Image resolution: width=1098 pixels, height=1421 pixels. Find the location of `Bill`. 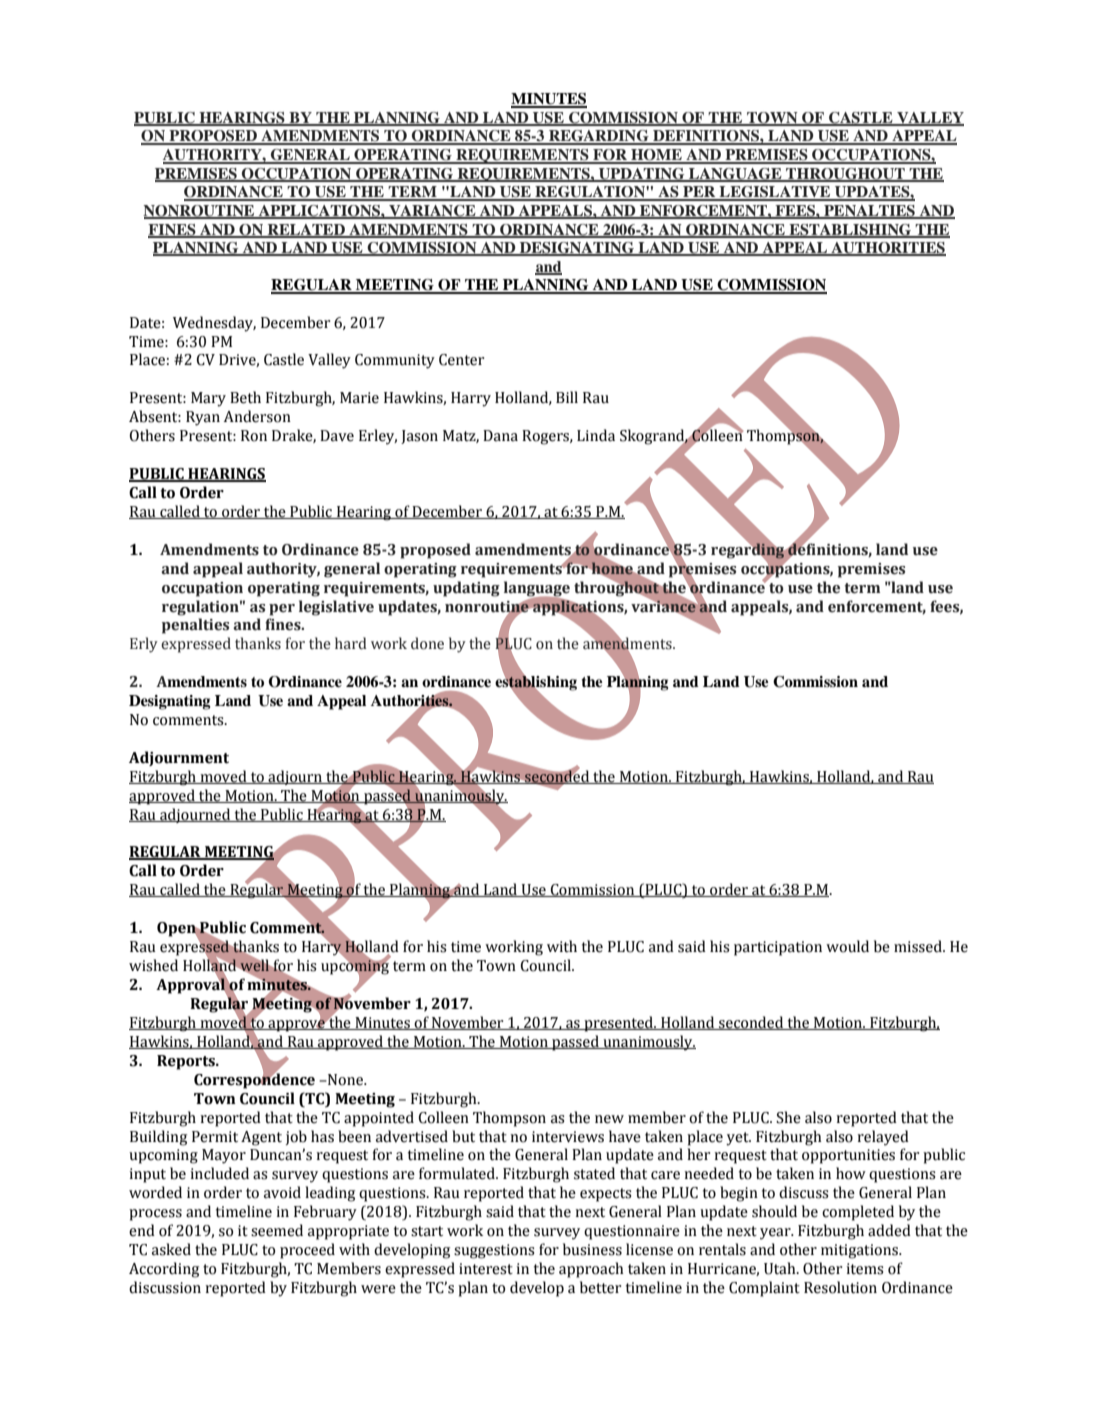

Bill is located at coordinates (567, 397).
